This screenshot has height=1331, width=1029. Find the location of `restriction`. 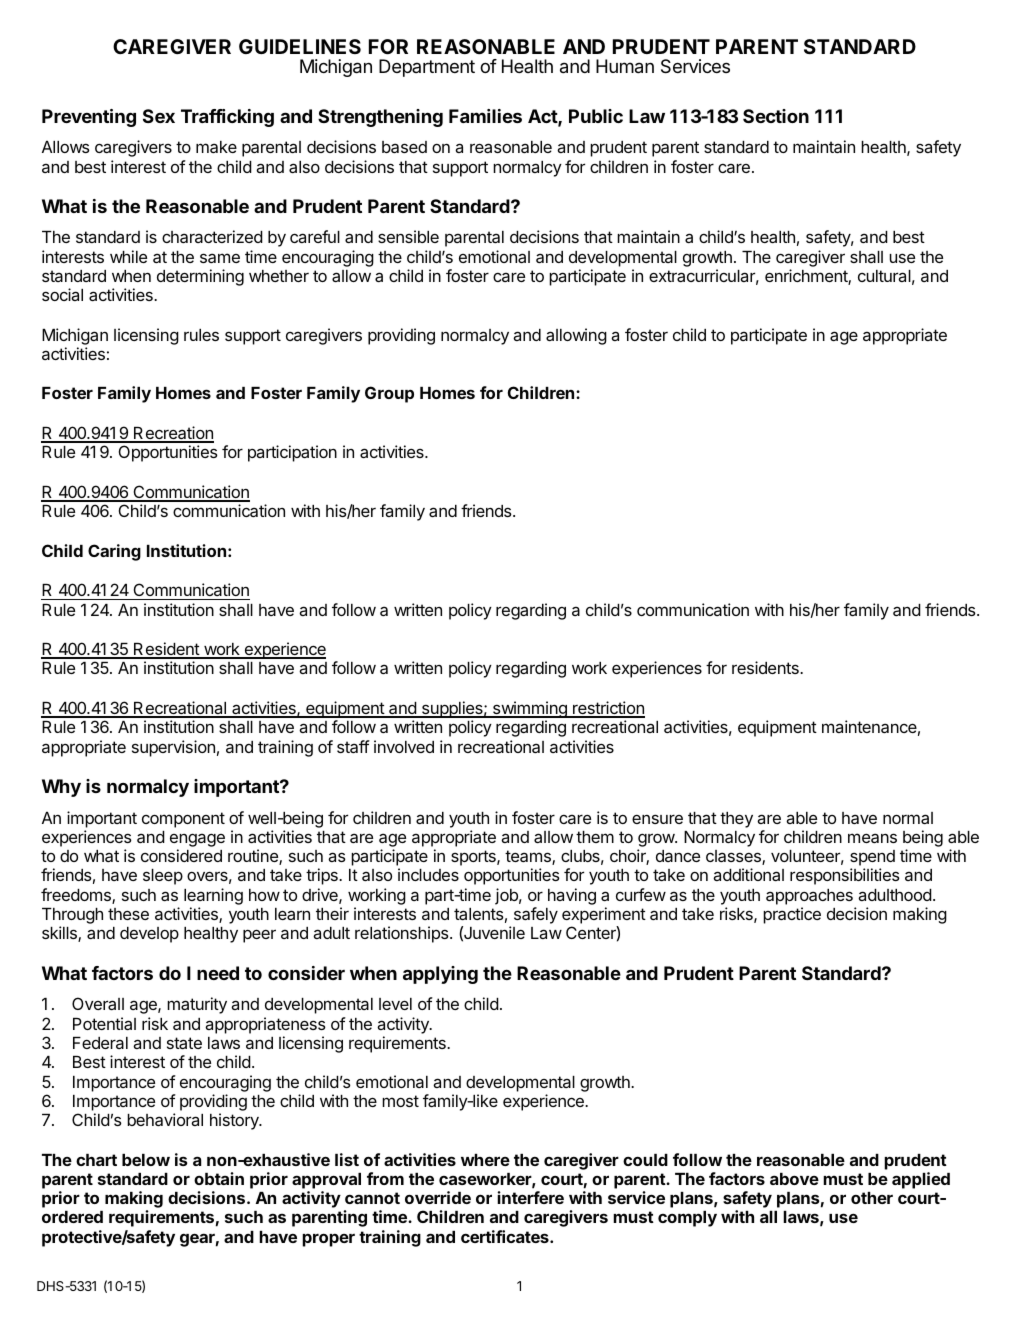

restriction is located at coordinates (608, 709).
